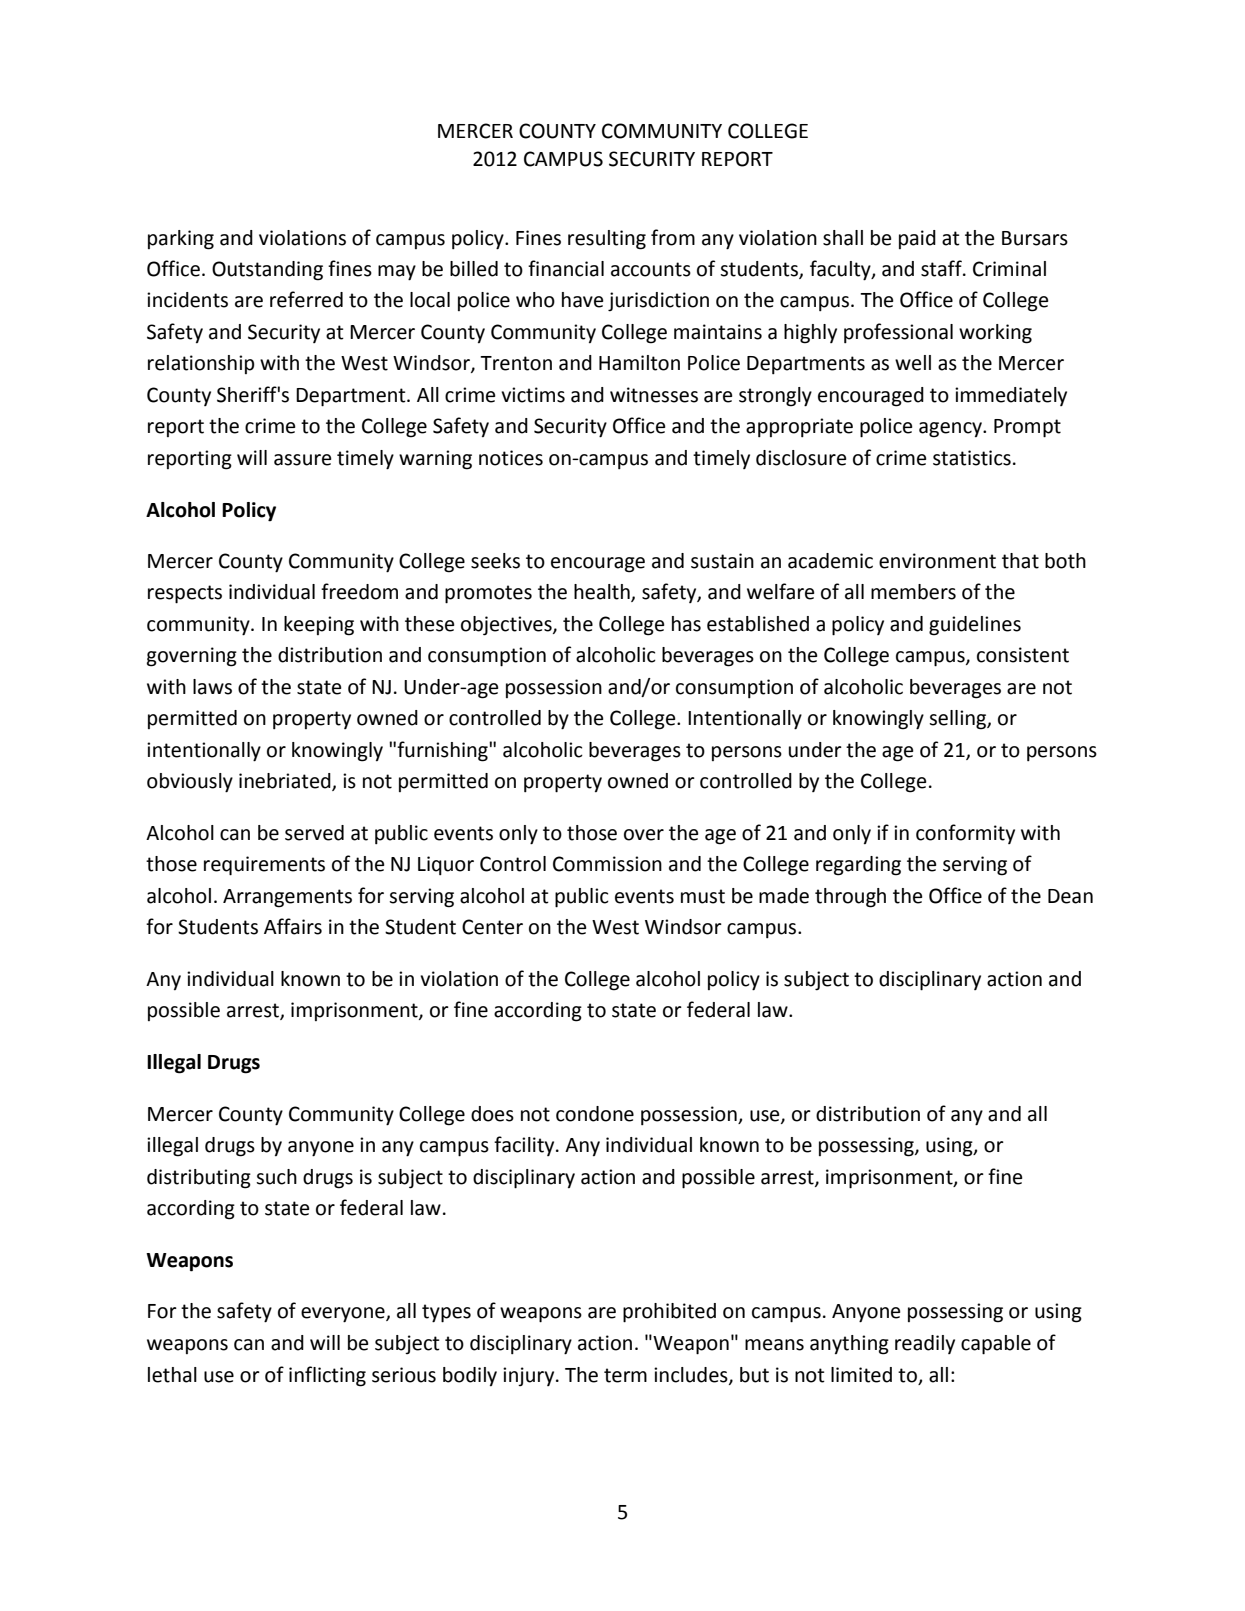 The height and width of the screenshot is (1611, 1245). What do you see at coordinates (293, 926) in the screenshot?
I see `Affairs` at bounding box center [293, 926].
